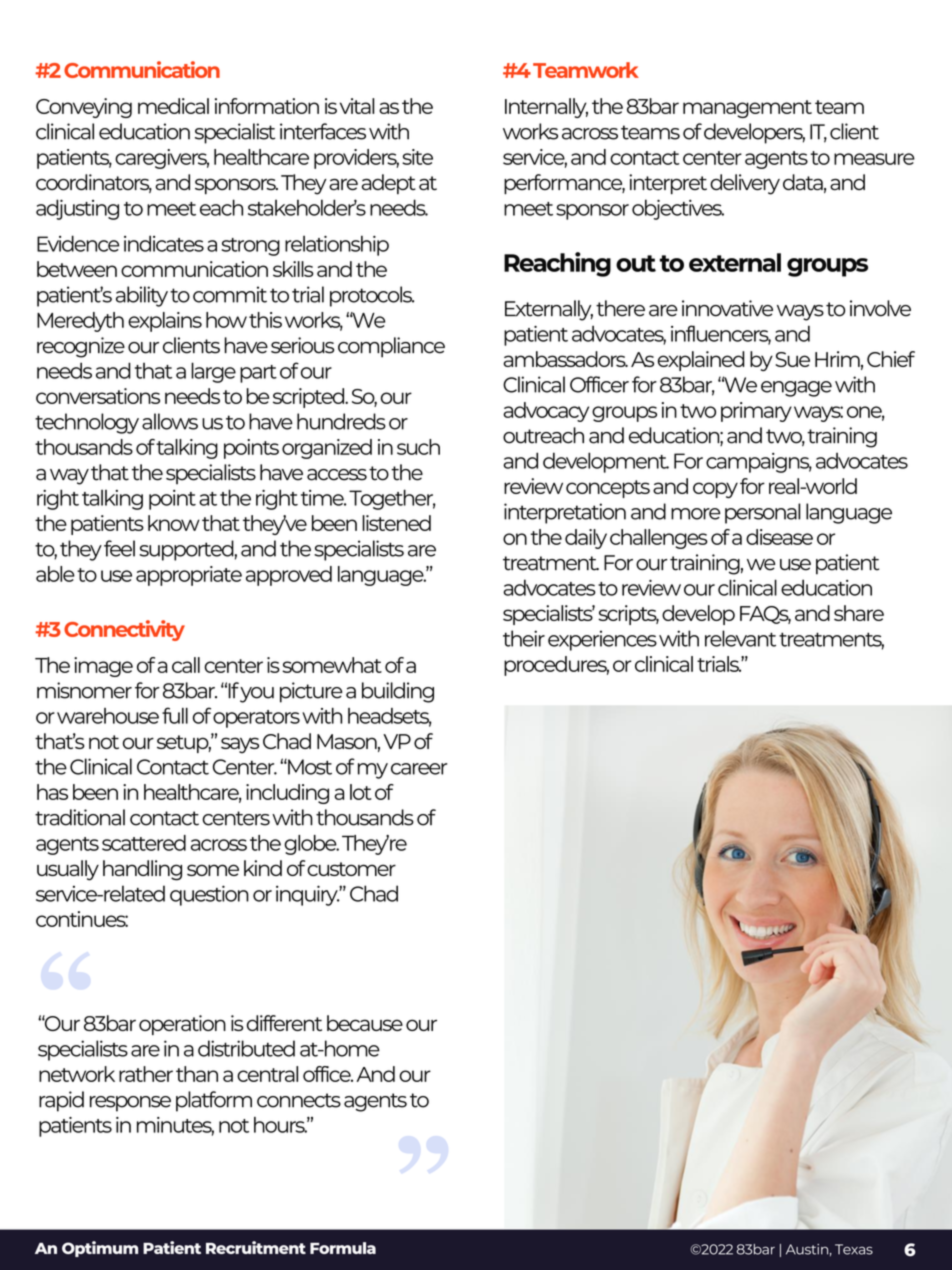  Describe the element at coordinates (740, 638) in the screenshot. I see `relevant` at that location.
